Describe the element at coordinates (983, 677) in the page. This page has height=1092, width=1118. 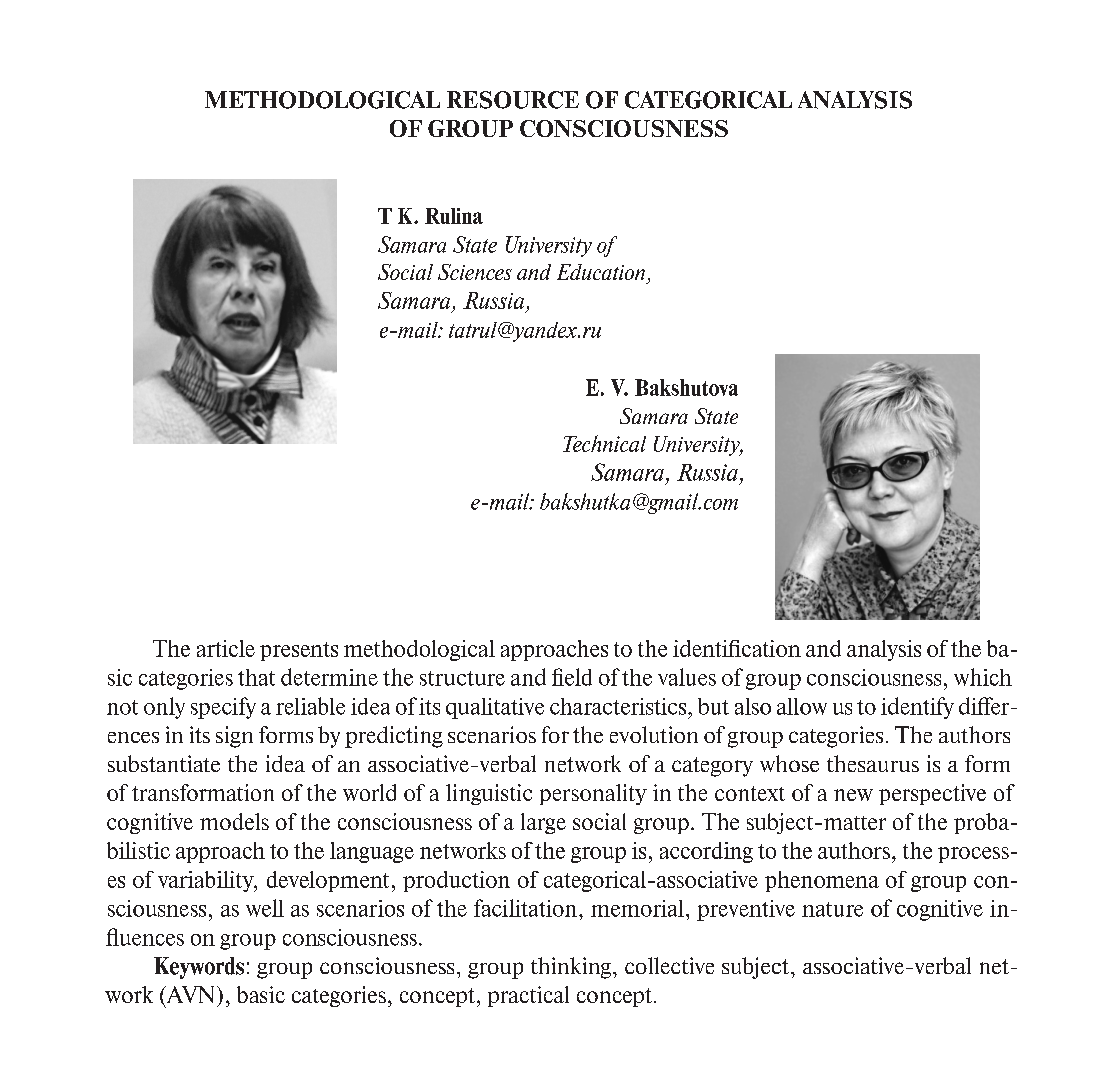
I see `which` at that location.
